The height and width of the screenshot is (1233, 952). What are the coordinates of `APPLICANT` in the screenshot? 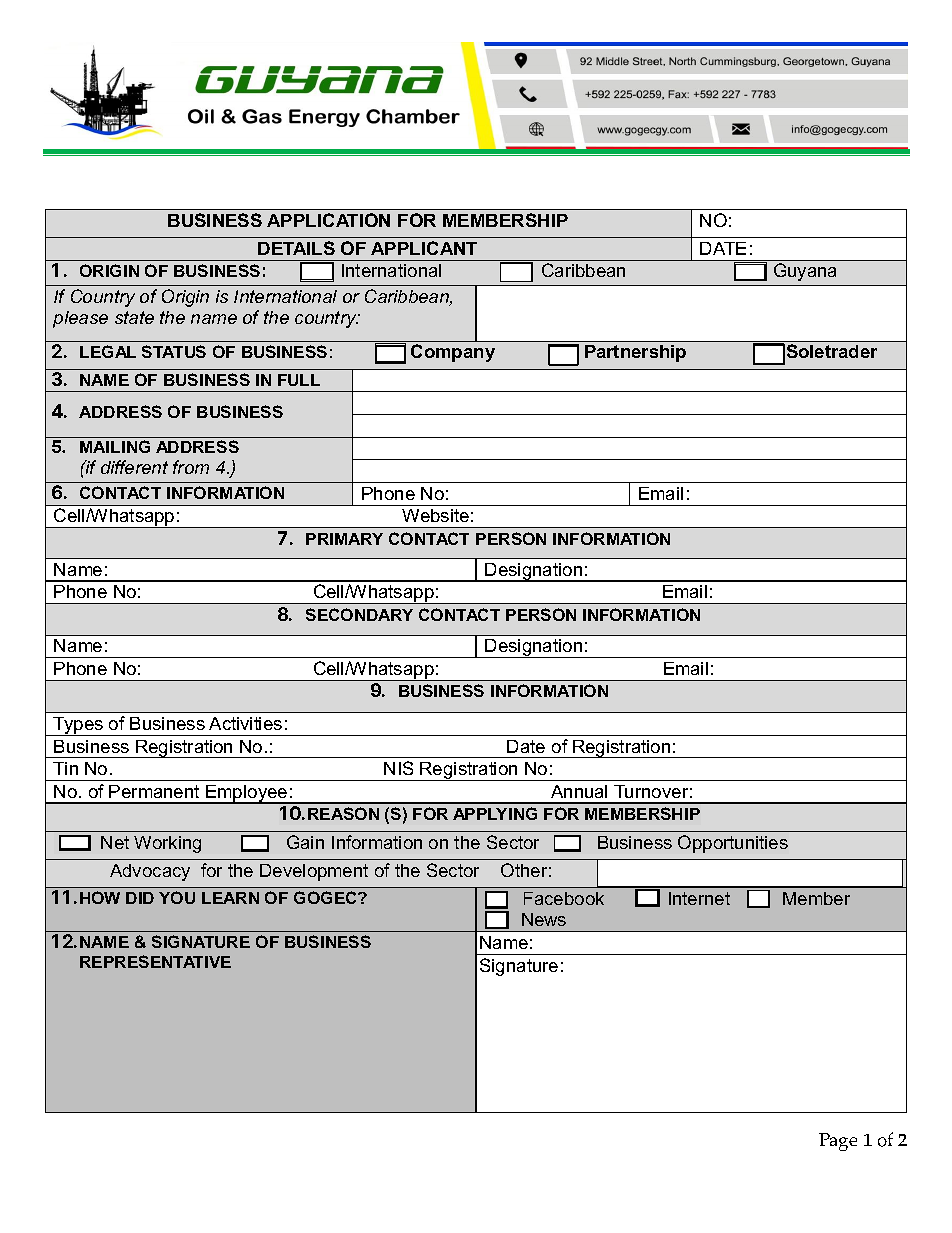 It's located at (424, 248).
